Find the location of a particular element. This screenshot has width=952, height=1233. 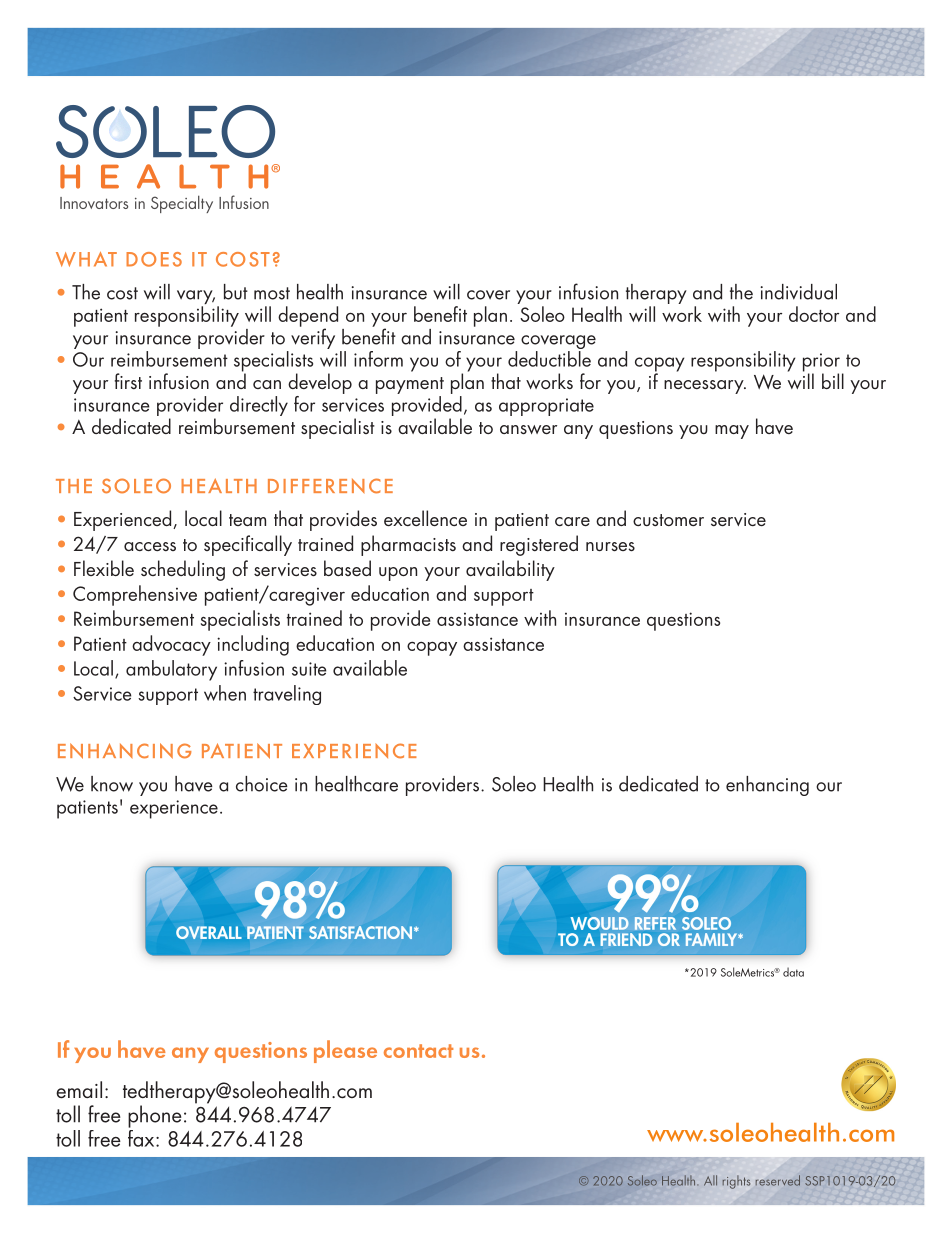

DOES is located at coordinates (154, 259).
